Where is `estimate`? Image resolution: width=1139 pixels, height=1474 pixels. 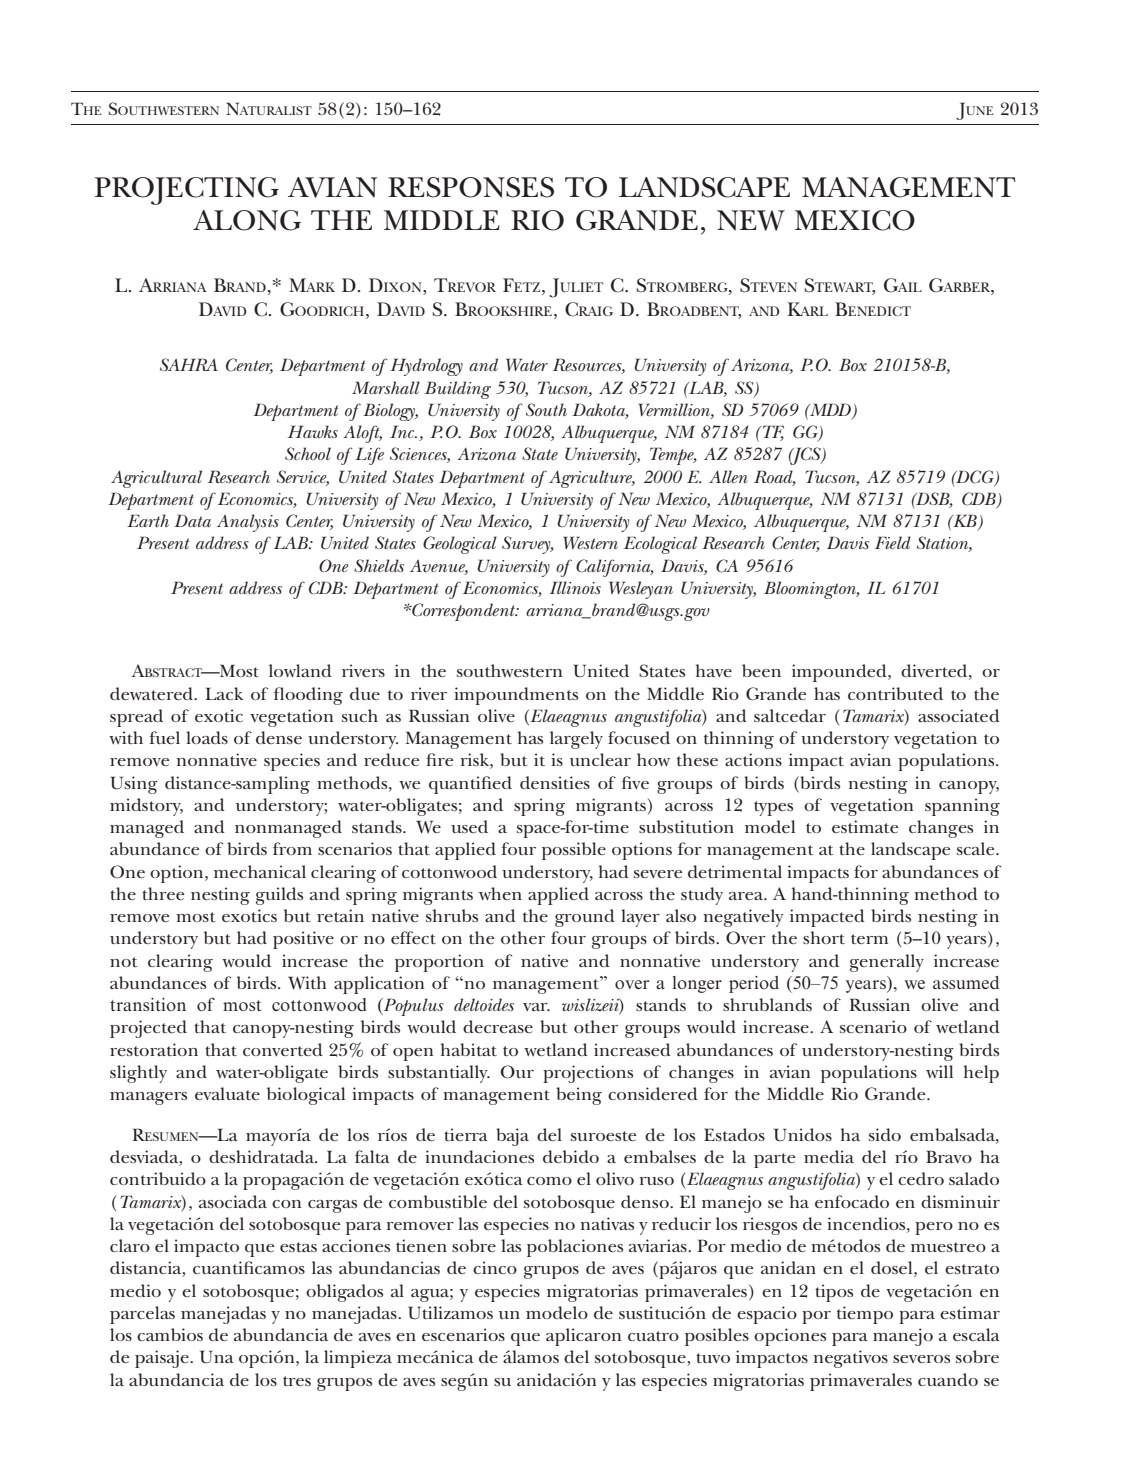 estimate is located at coordinates (865, 826).
